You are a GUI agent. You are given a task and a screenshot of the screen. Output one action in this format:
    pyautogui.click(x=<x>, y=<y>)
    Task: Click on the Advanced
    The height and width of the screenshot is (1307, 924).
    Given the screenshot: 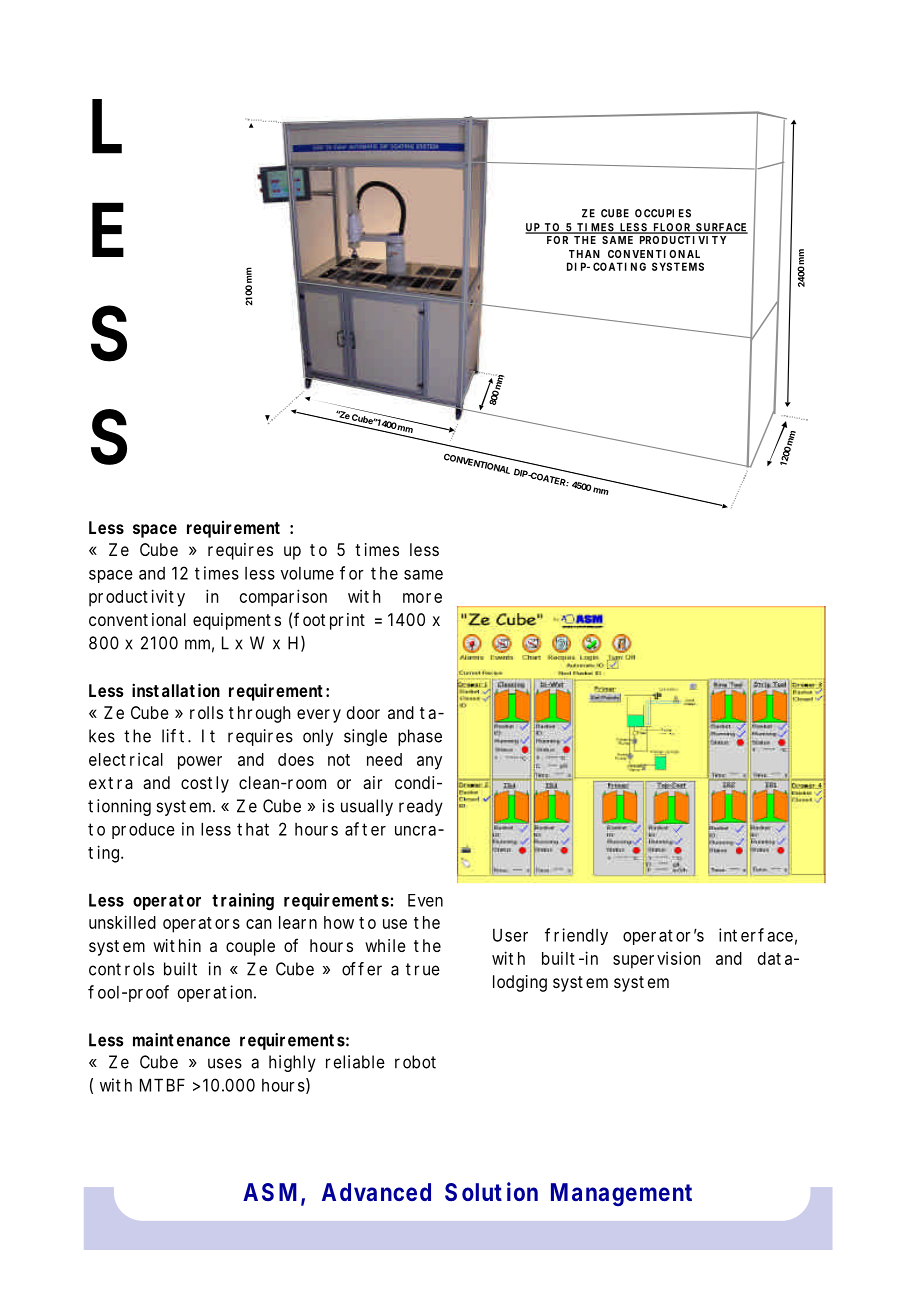 What is the action you would take?
    pyautogui.click(x=376, y=1192)
